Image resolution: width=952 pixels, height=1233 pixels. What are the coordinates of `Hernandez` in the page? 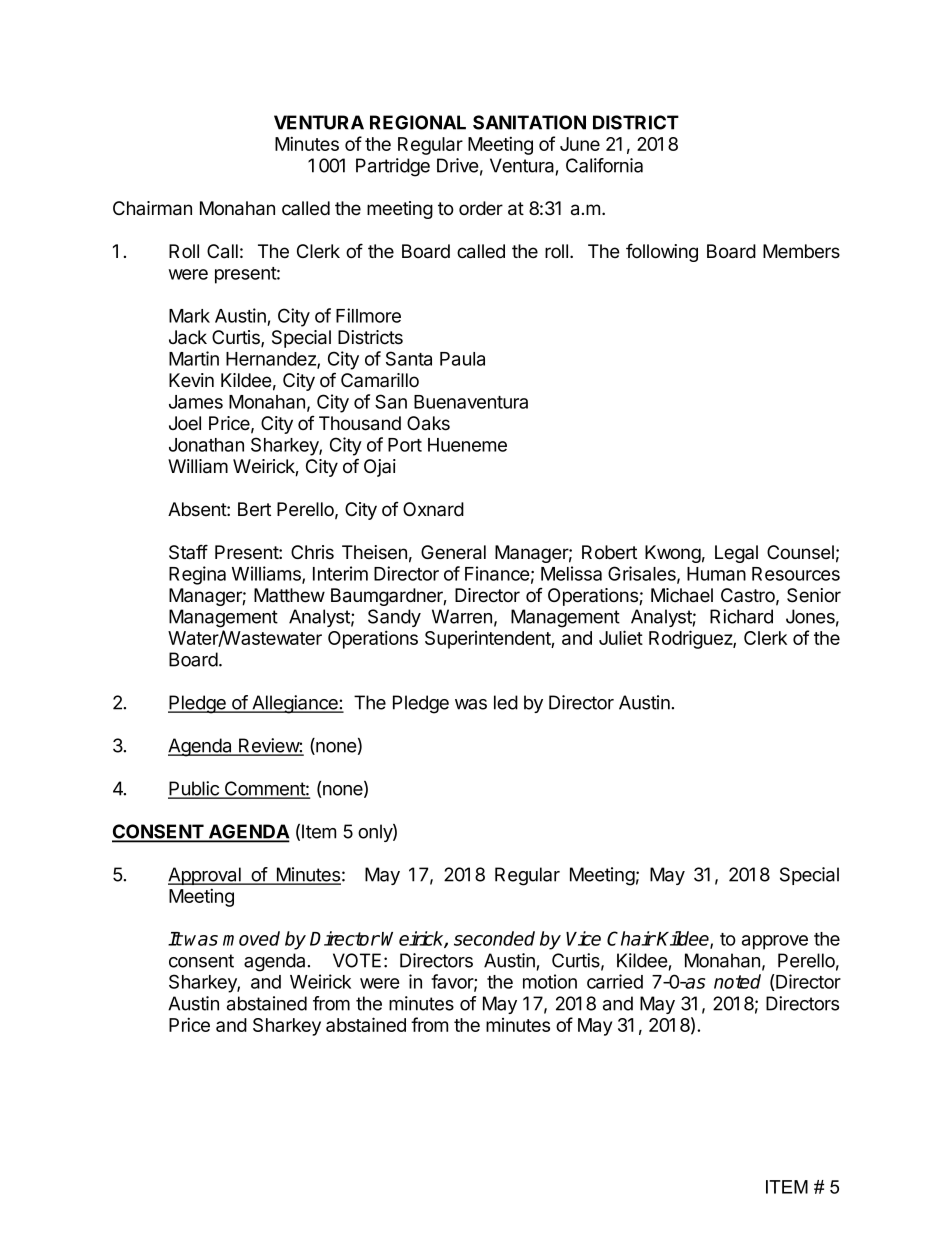 It's located at (272, 360).
